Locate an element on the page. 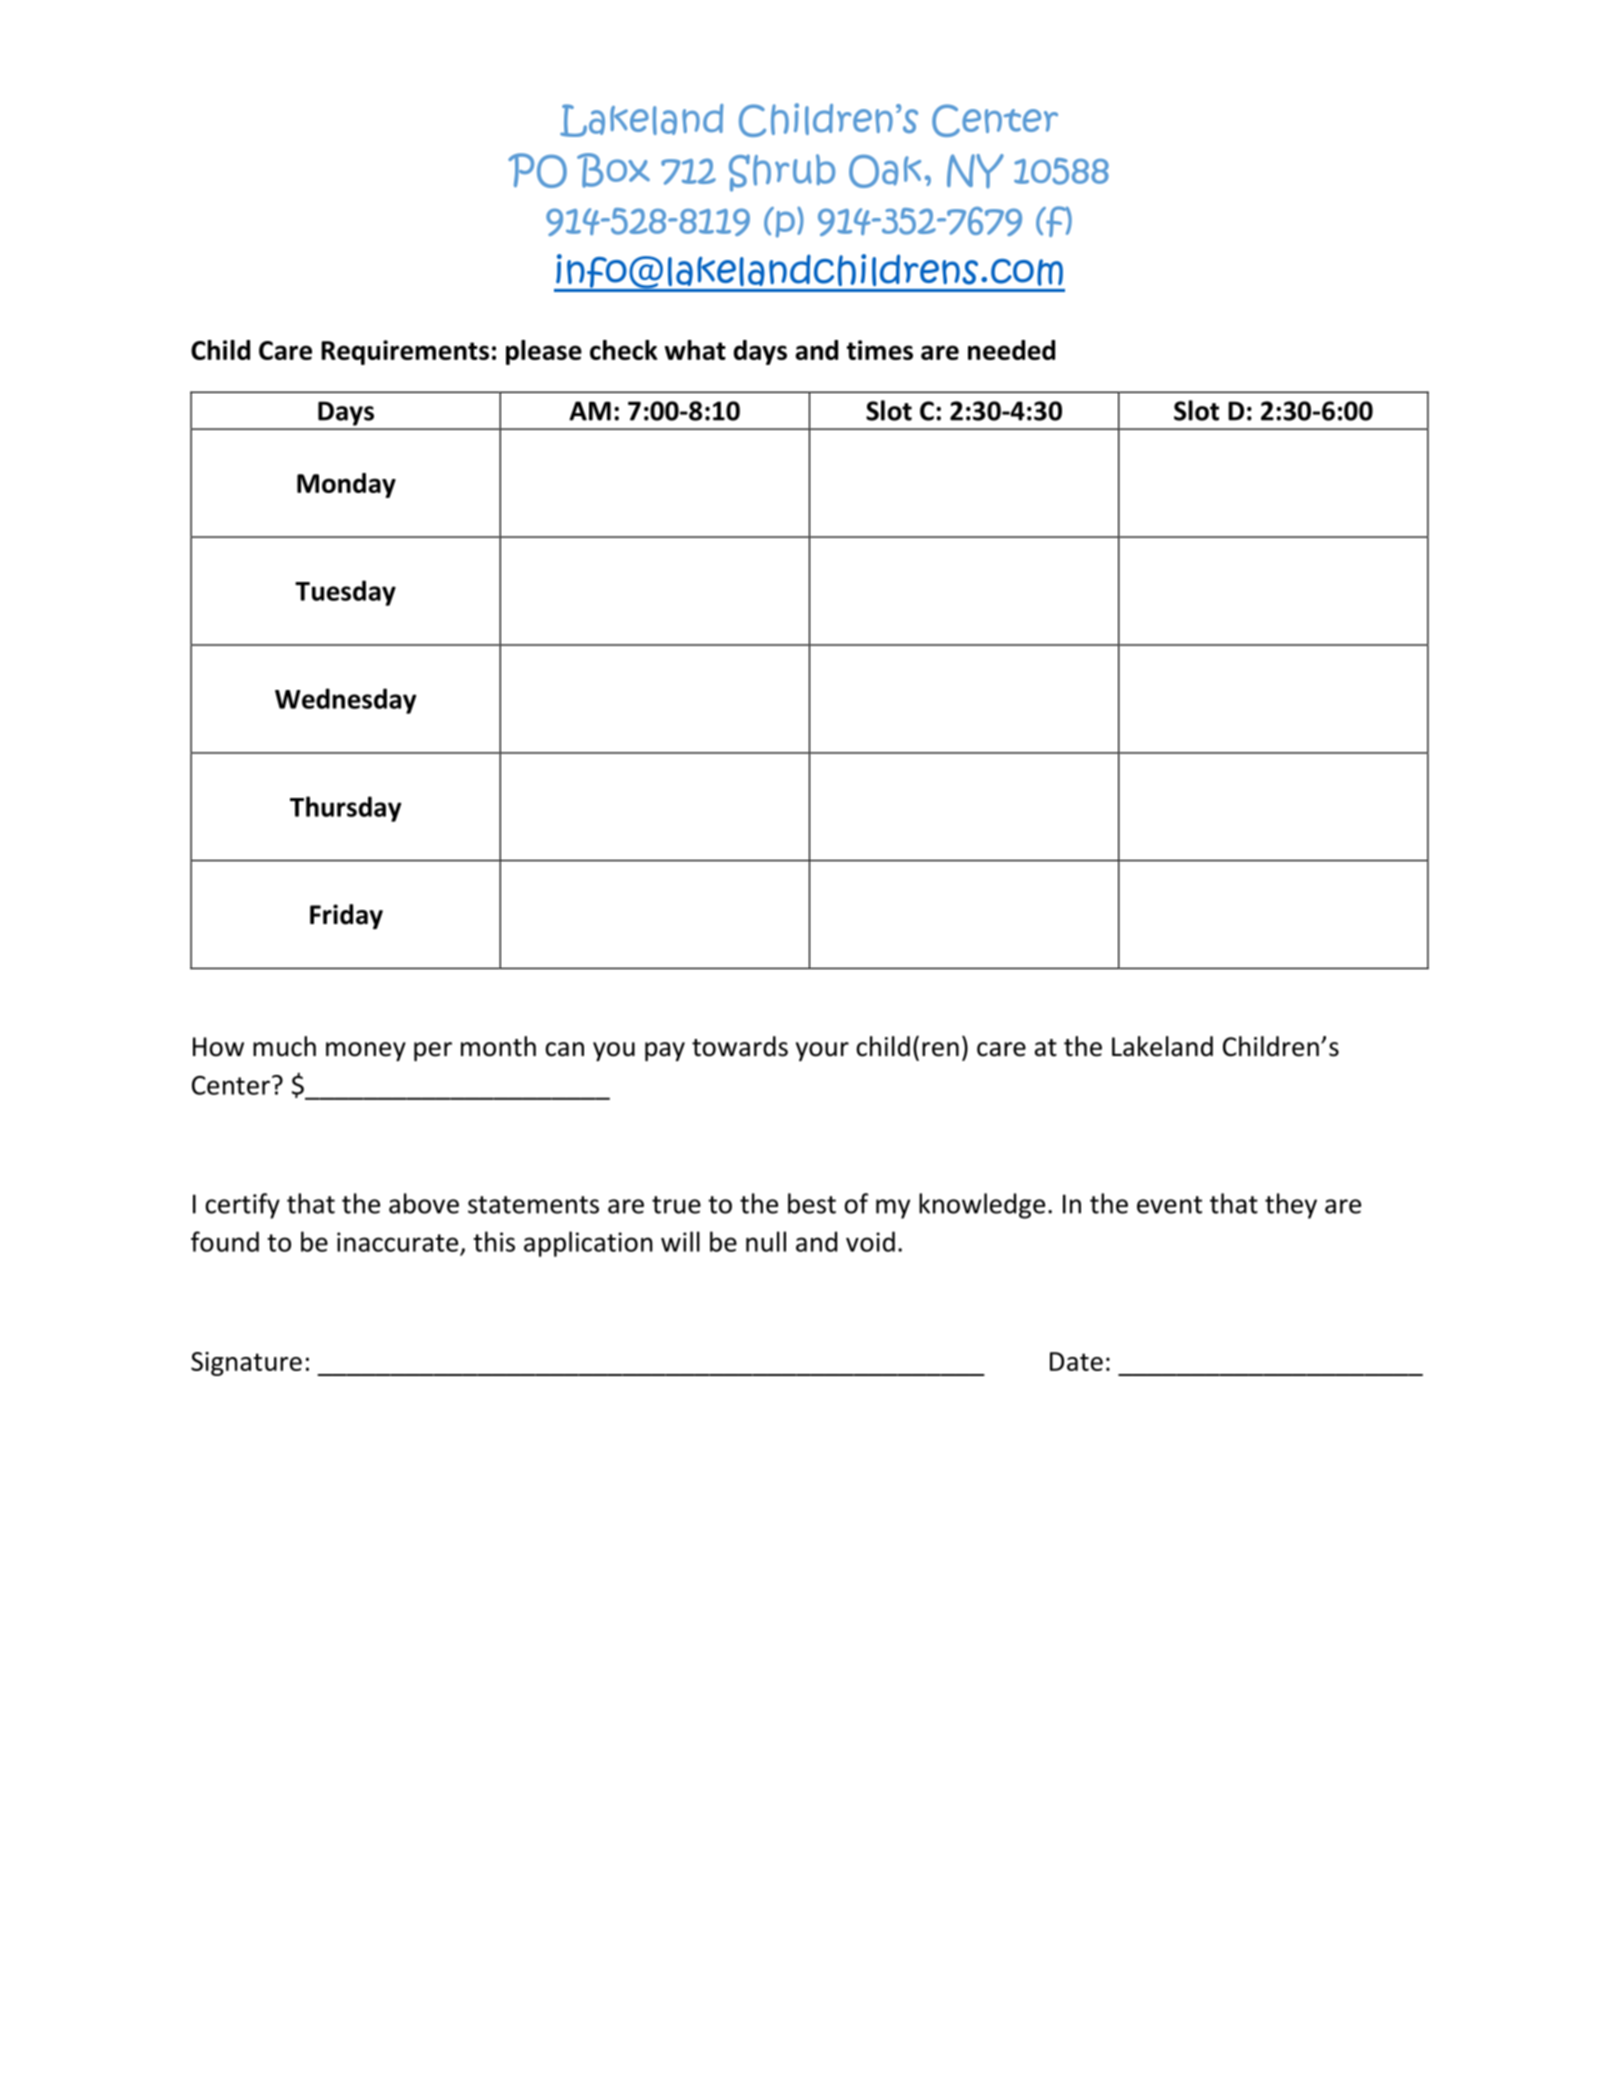 The image size is (1619, 2095). null is located at coordinates (766, 1241).
